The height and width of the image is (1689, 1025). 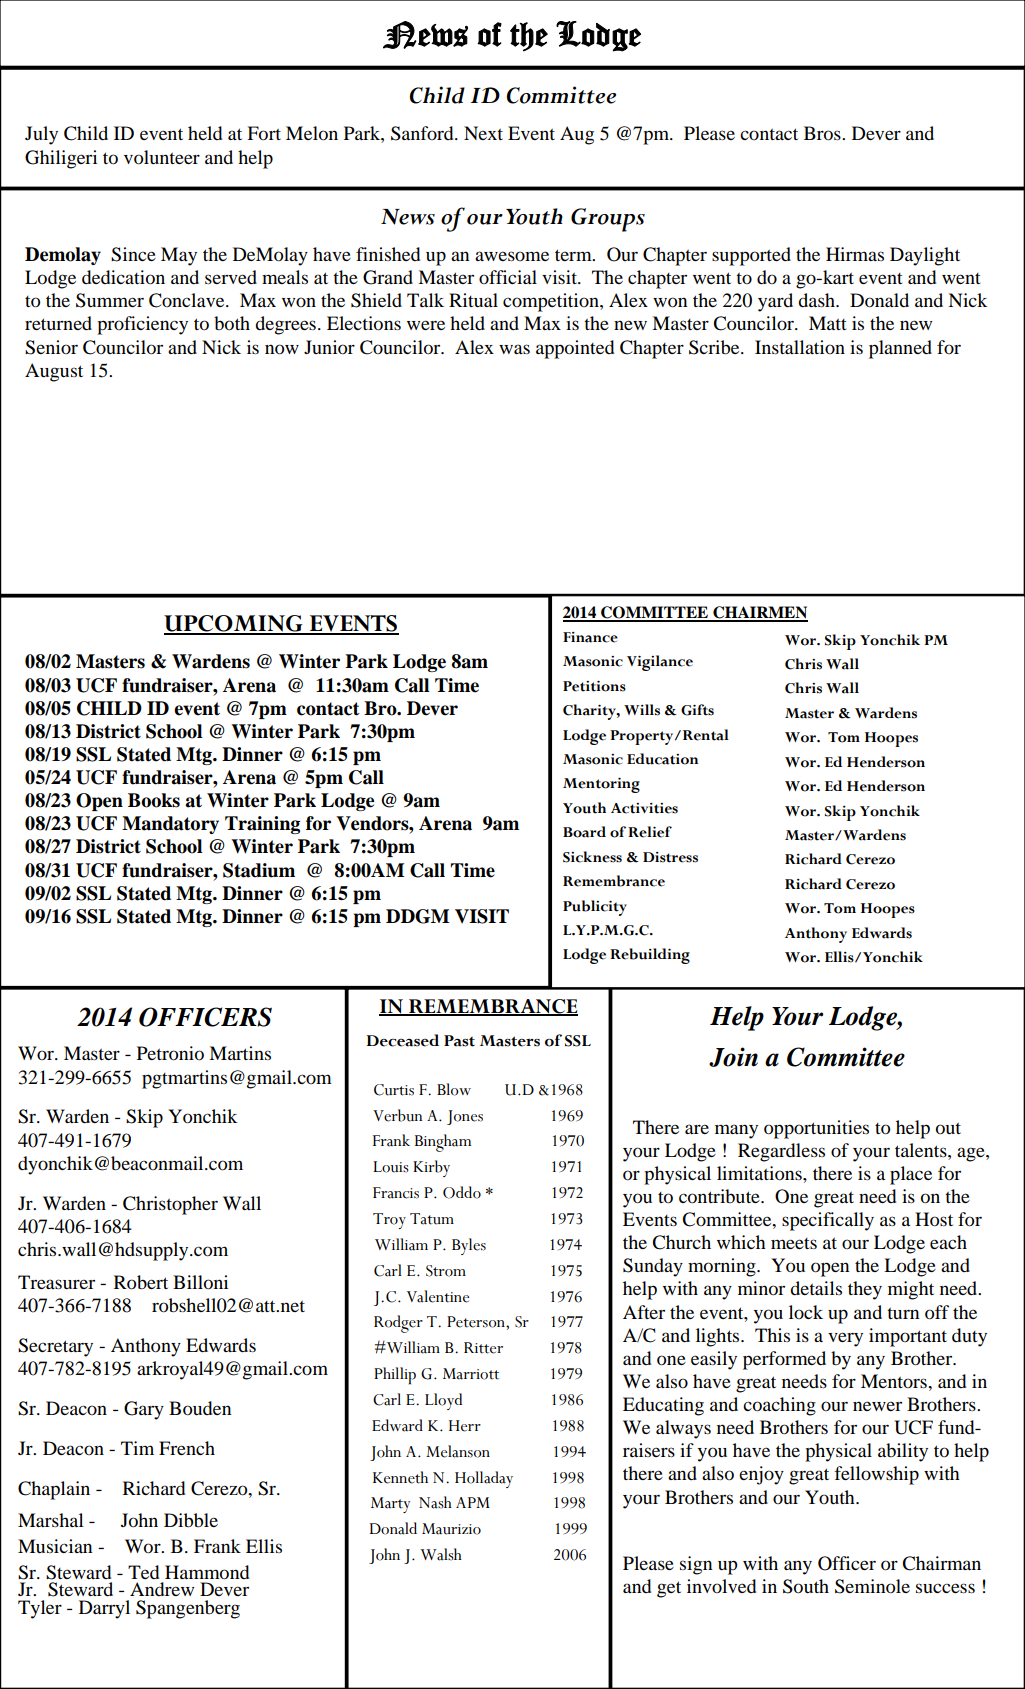 What do you see at coordinates (465, 1117) in the image?
I see `Jones` at bounding box center [465, 1117].
